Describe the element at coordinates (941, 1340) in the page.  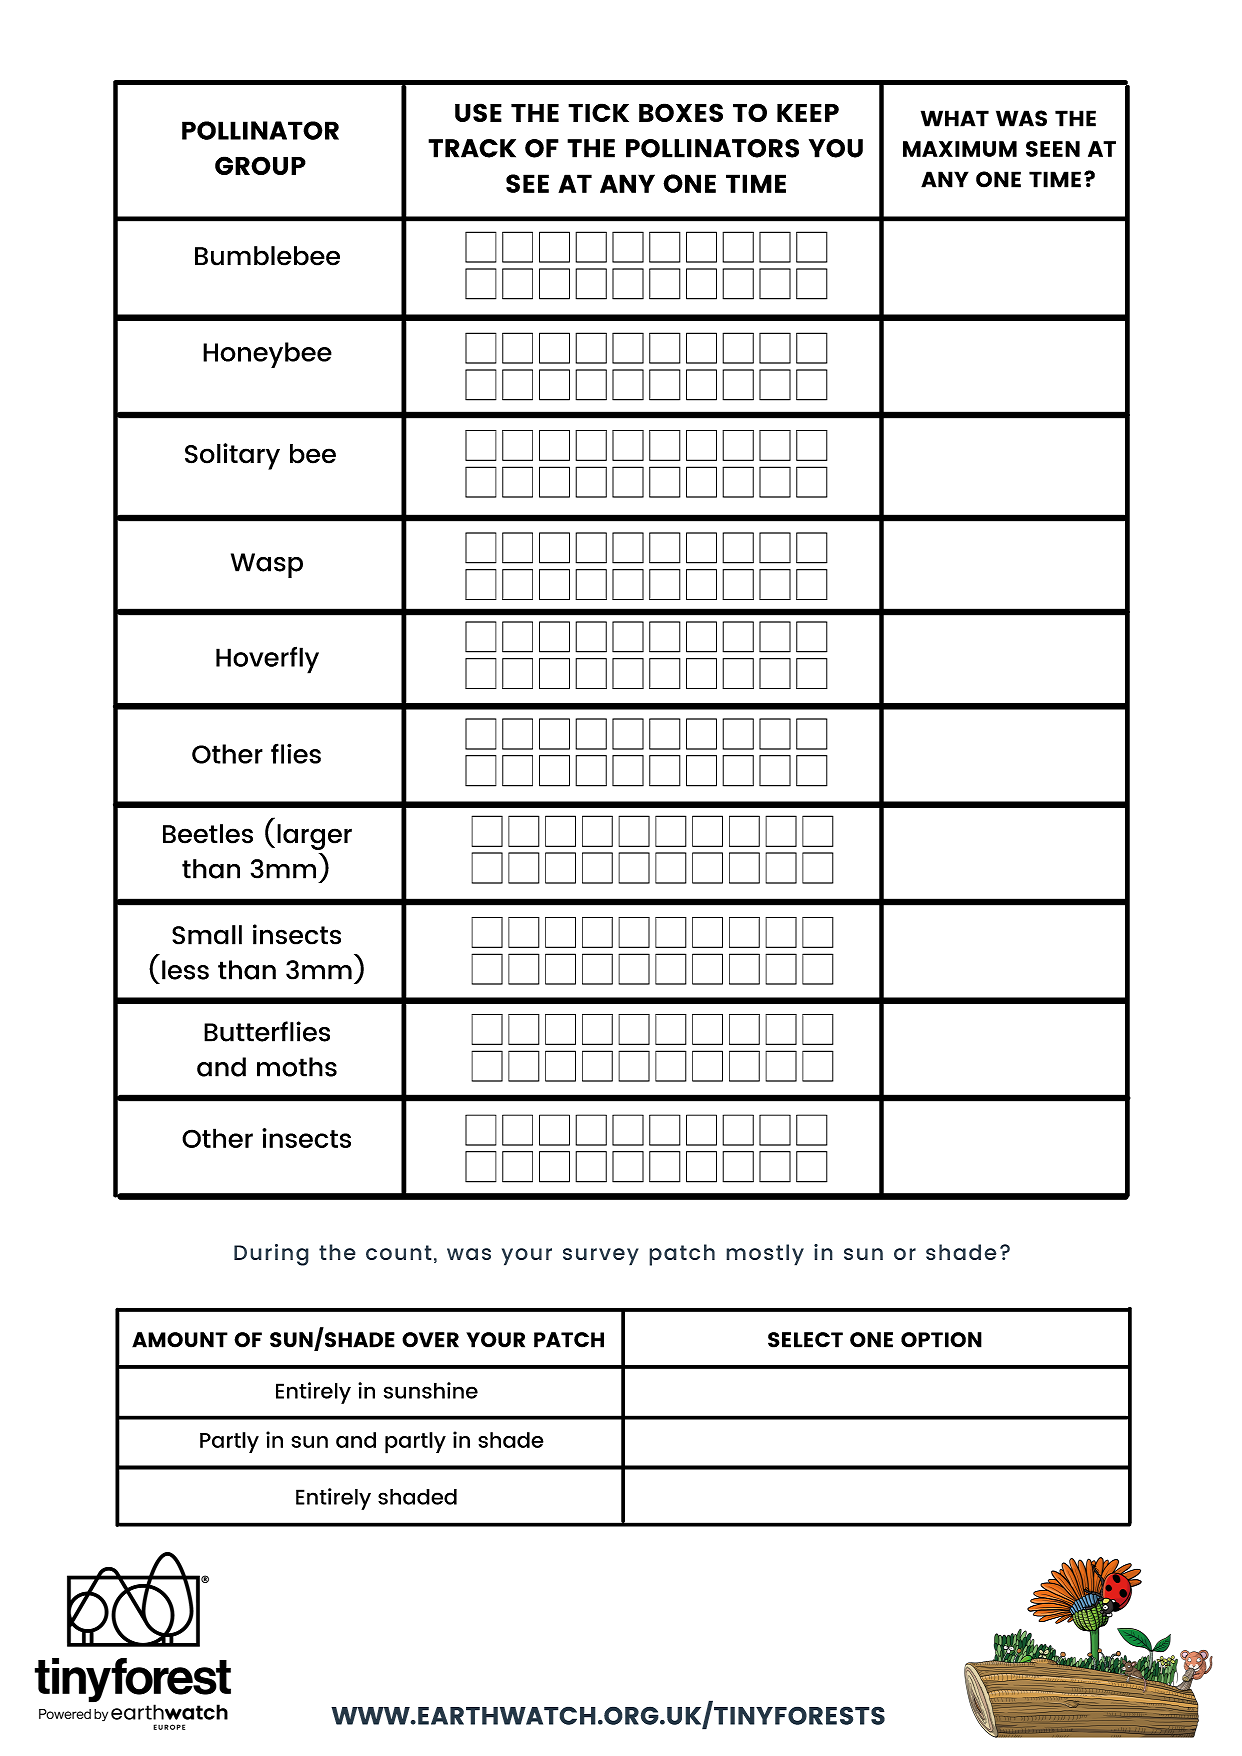
I see `OPTION` at that location.
